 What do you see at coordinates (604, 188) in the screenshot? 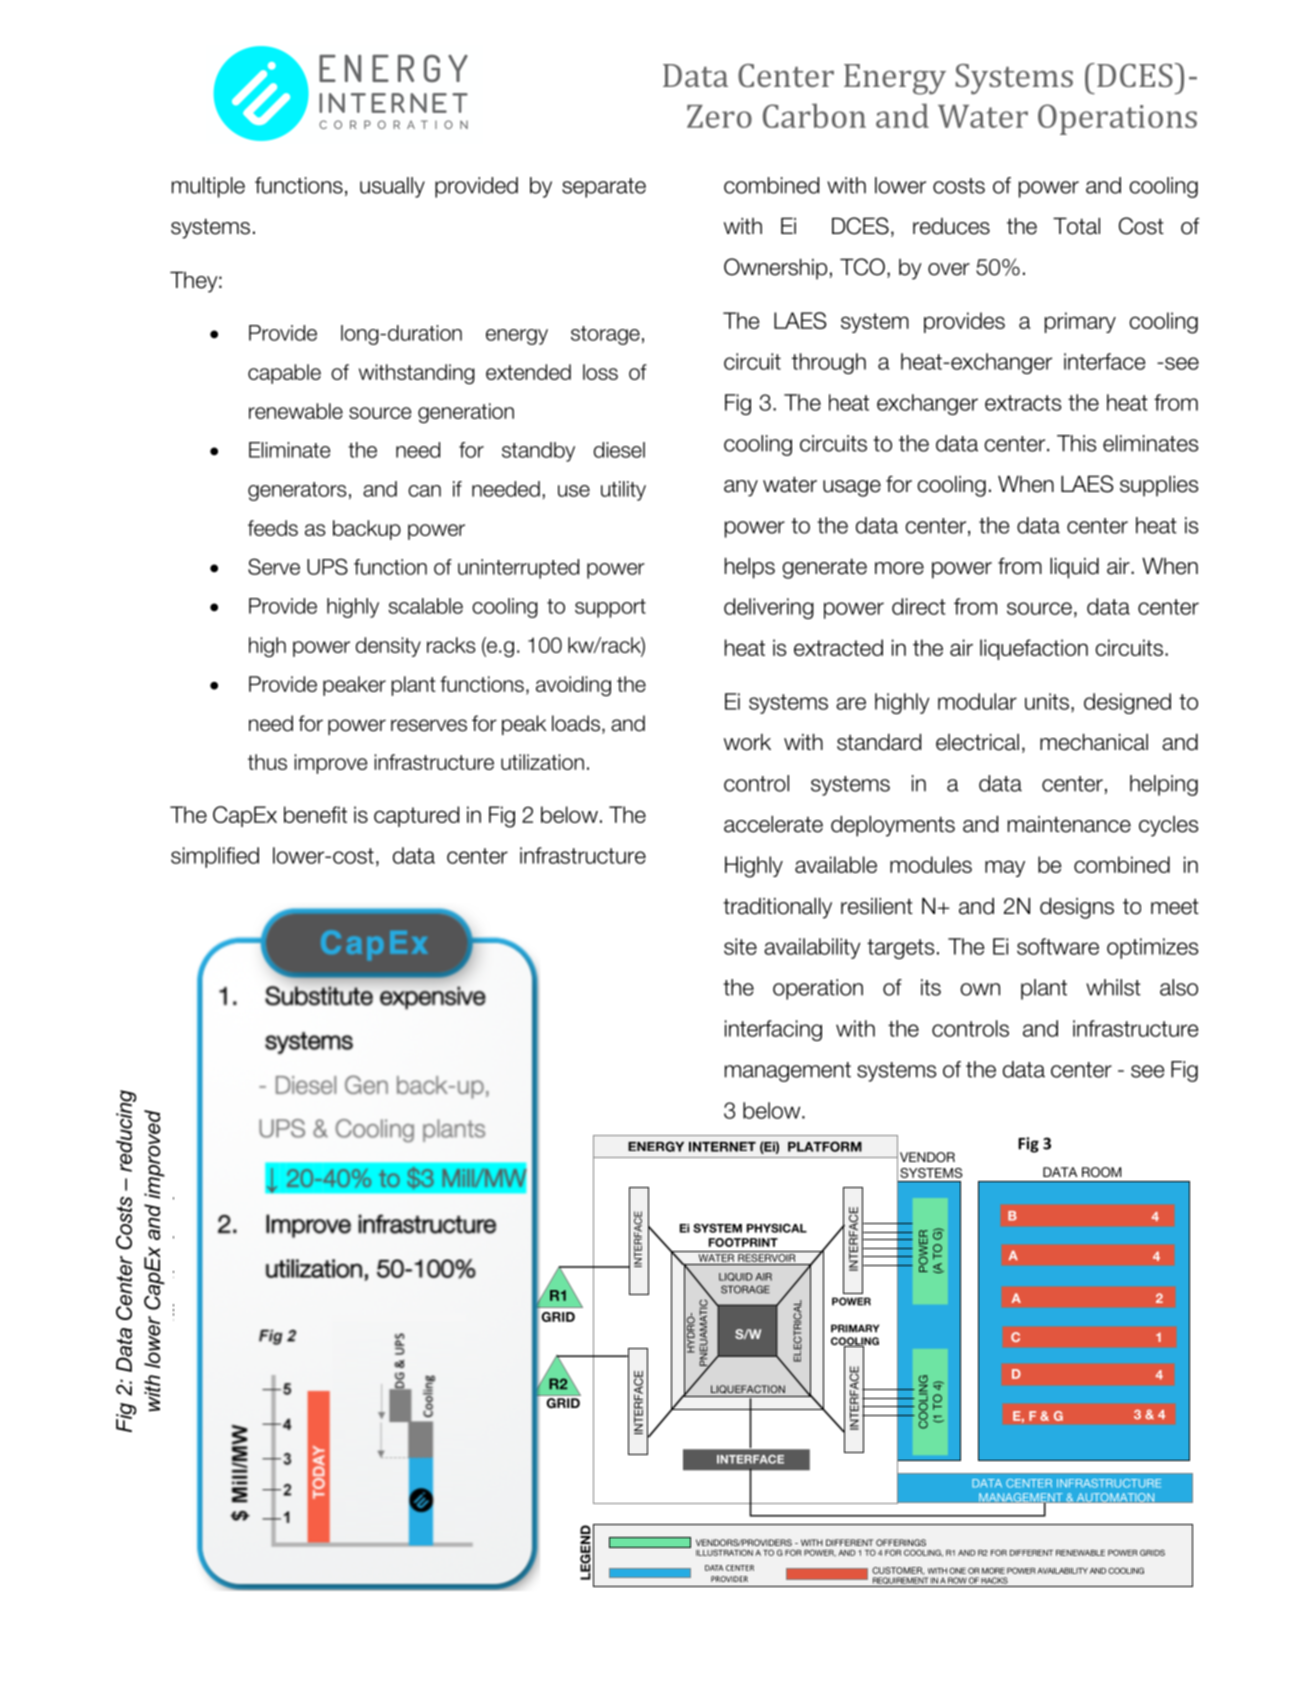
I see `separate` at bounding box center [604, 188].
